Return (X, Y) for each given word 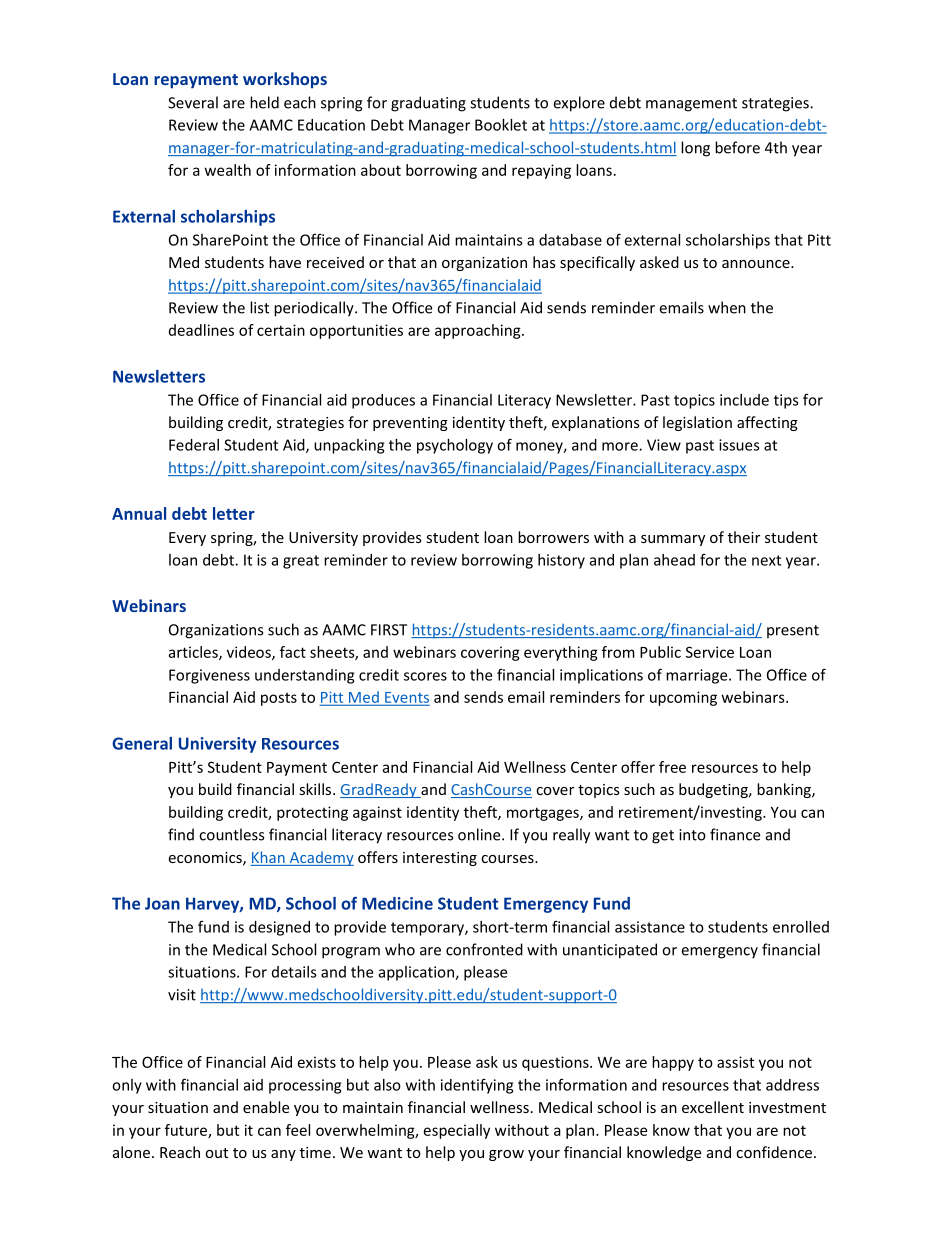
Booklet (501, 125)
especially (457, 1131)
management (691, 105)
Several (193, 102)
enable (266, 1107)
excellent (713, 1107)
